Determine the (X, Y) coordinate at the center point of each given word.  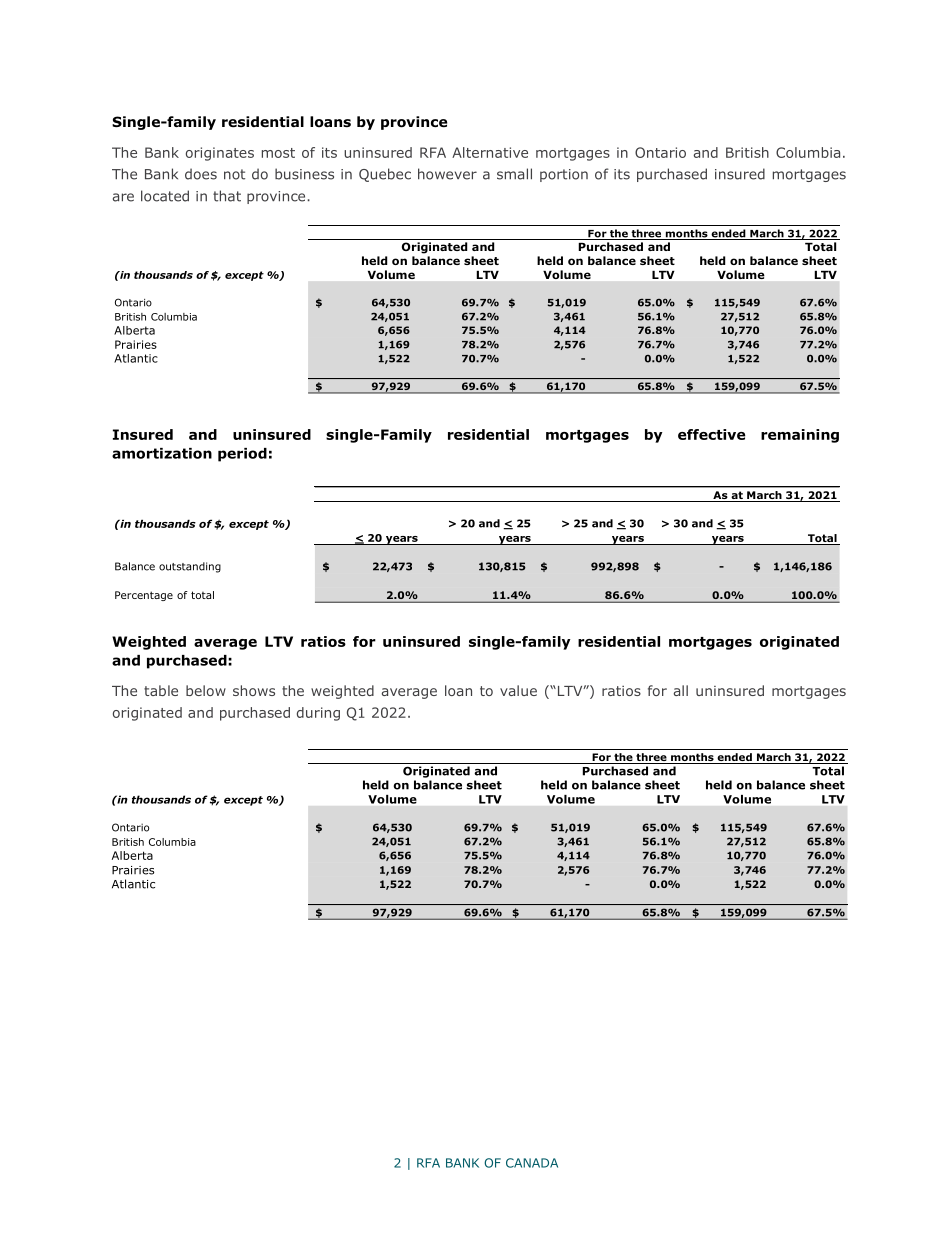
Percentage (144, 596)
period (242, 455)
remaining (800, 436)
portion (564, 175)
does (201, 174)
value (518, 690)
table (161, 690)
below (206, 690)
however (447, 174)
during (318, 714)
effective (712, 434)
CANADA (532, 1163)
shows (254, 690)
